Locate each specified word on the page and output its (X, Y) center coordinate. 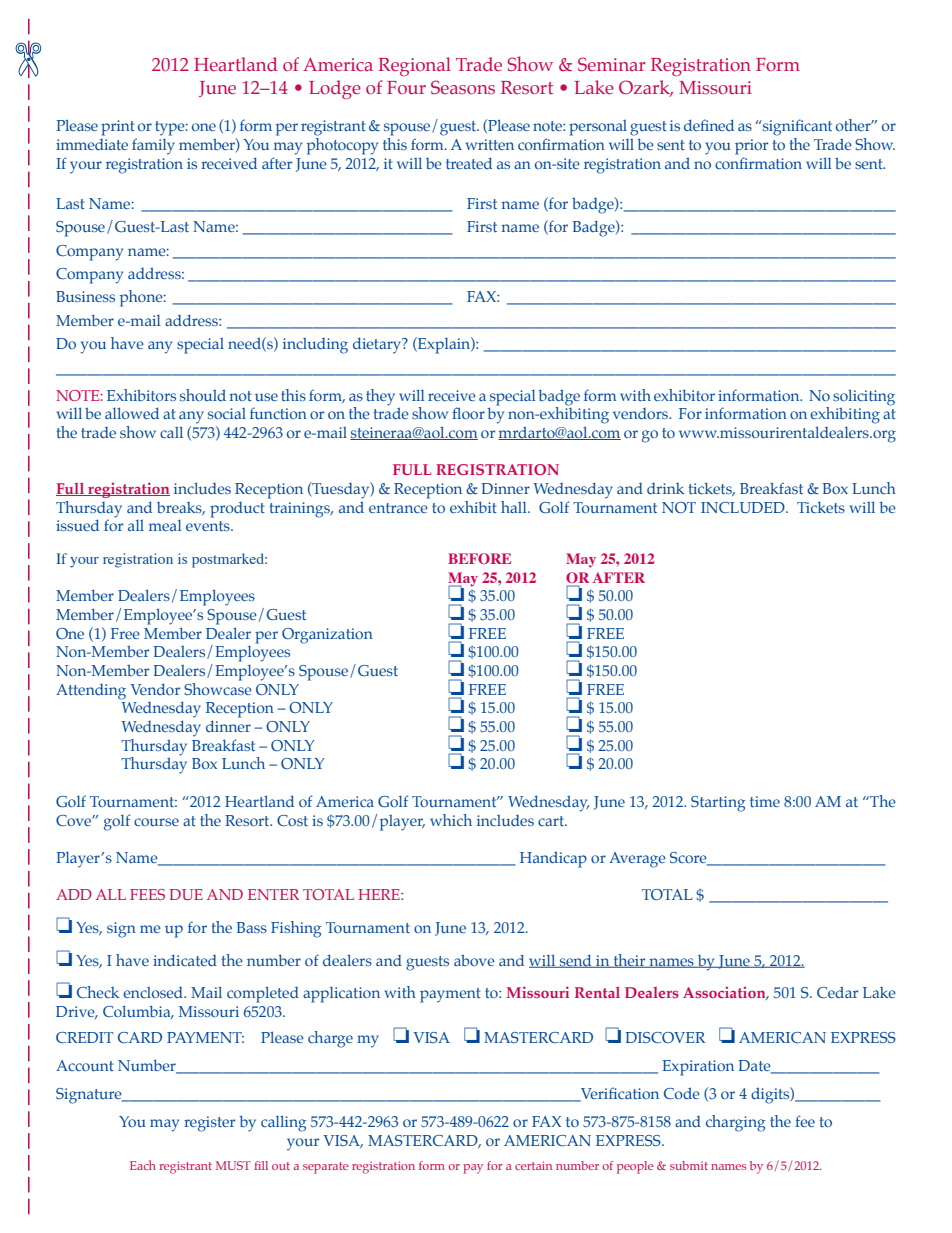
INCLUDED (744, 507)
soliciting (864, 397)
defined (709, 125)
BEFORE (479, 558)
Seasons (463, 87)
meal (165, 525)
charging (736, 1123)
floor (468, 413)
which (451, 820)
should (203, 395)
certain (533, 1165)
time (765, 801)
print (118, 128)
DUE (186, 894)
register (209, 1124)
